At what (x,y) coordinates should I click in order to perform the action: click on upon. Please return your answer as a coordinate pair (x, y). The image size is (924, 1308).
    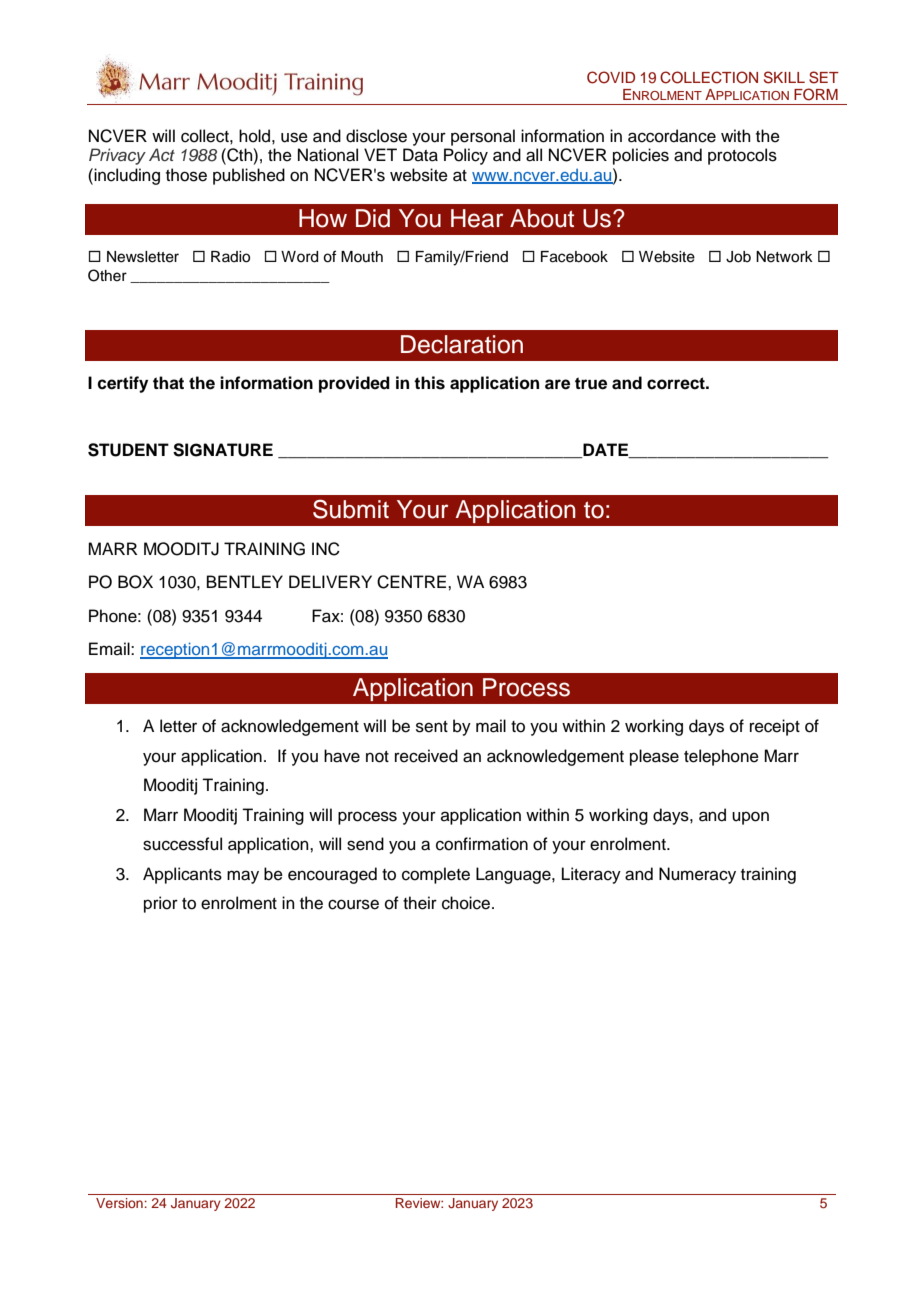
    Looking at the image, I should click on (750, 818).
